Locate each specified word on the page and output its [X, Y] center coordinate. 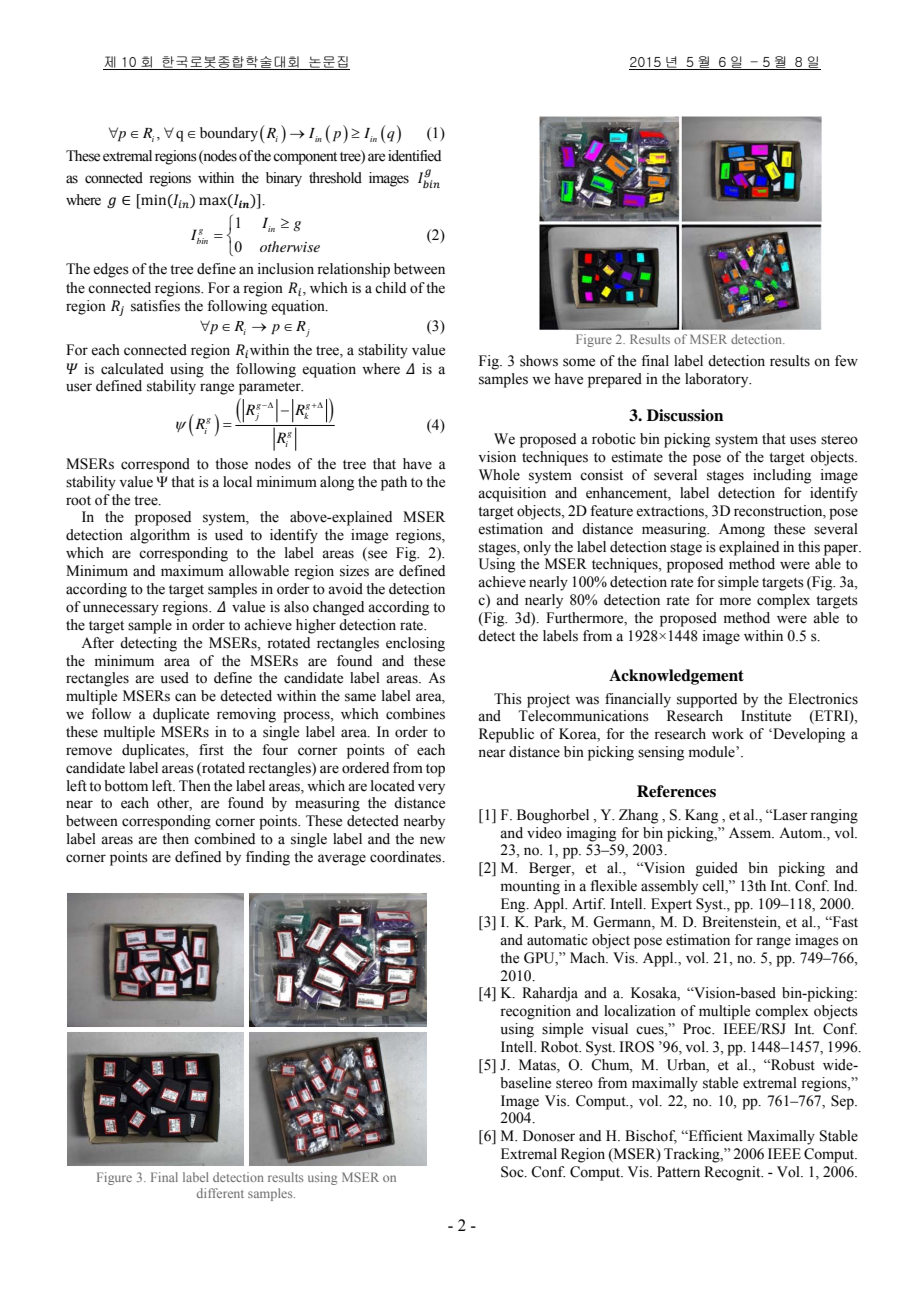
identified [414, 156]
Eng [514, 905]
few [846, 361]
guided [717, 869]
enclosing [415, 644]
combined [224, 839]
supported [707, 700]
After [97, 643]
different [220, 1193]
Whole [499, 475]
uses [803, 440]
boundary [229, 134]
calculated [132, 369]
